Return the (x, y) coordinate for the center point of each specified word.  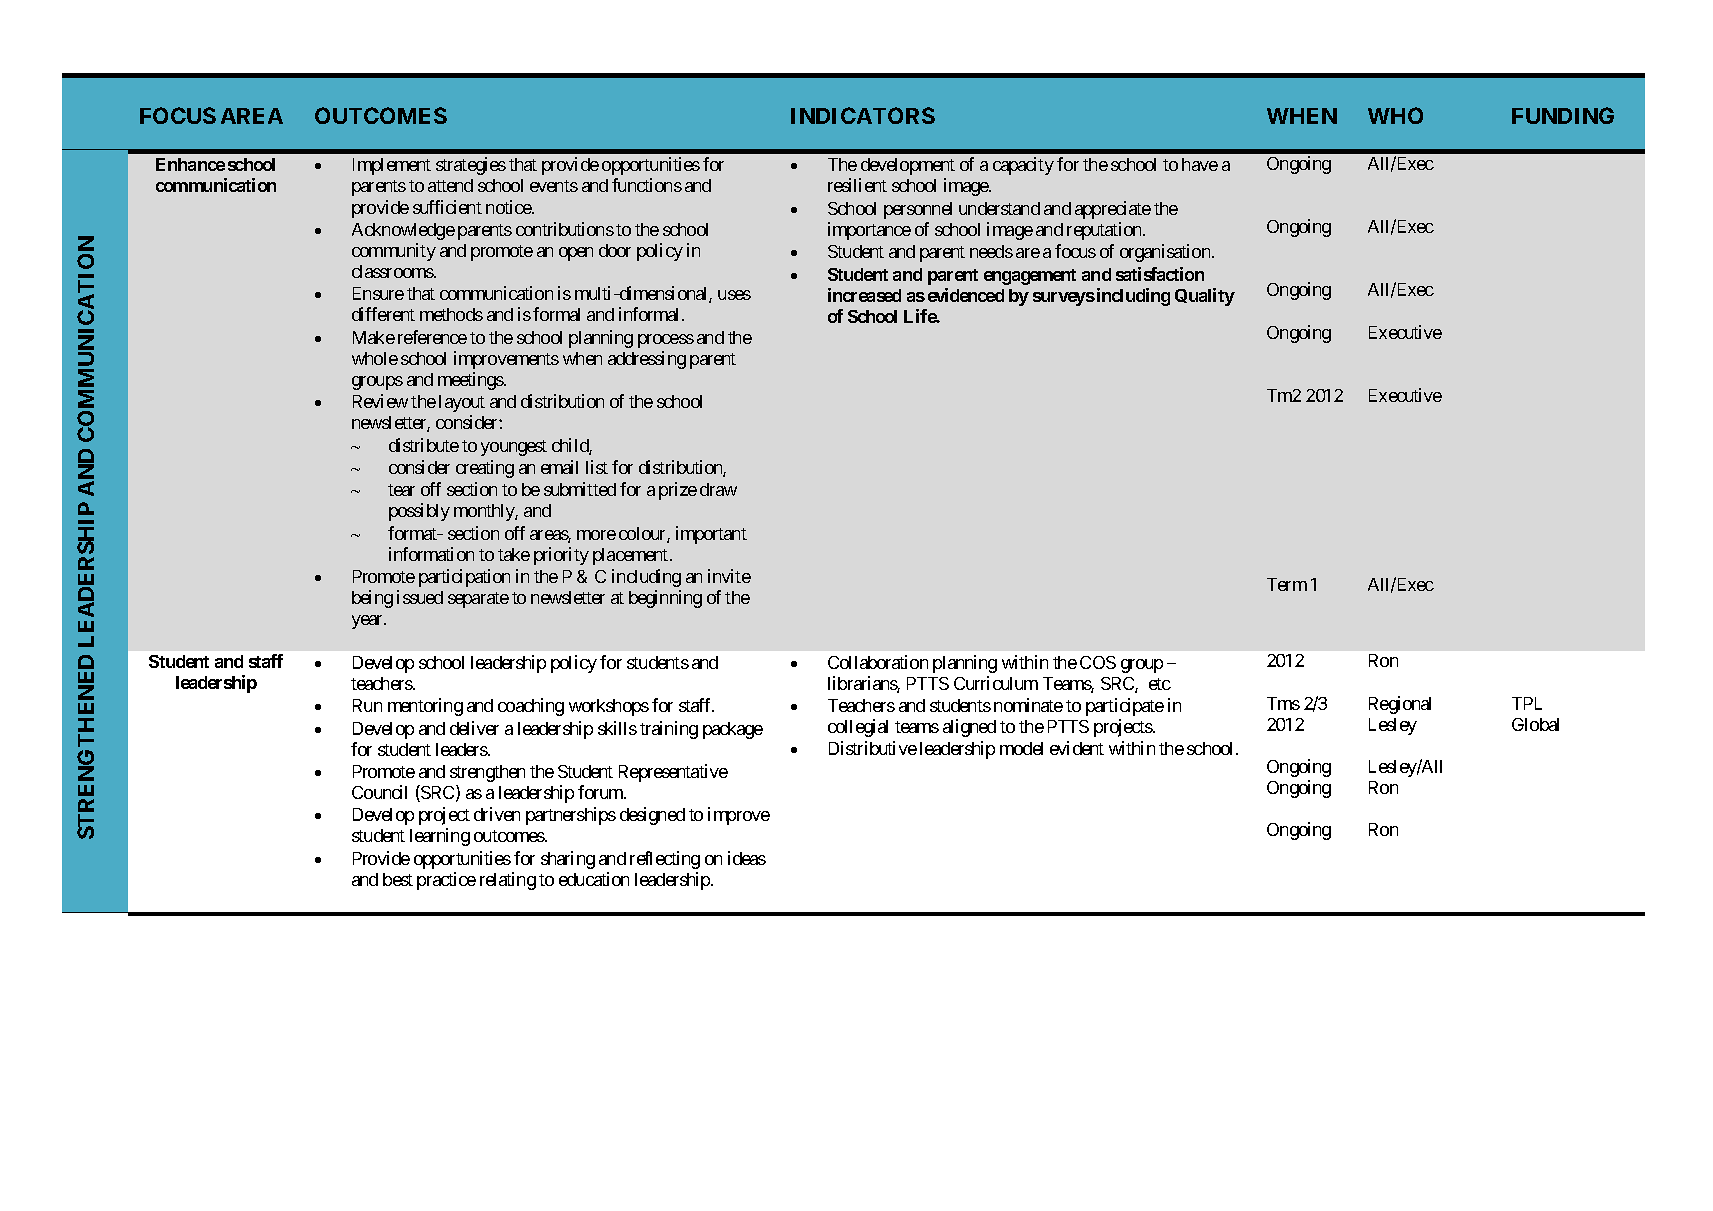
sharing (568, 860)
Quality (1205, 297)
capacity (1023, 166)
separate (478, 600)
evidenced (966, 295)
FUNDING (1563, 115)
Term (1287, 584)
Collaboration (878, 662)
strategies (471, 166)
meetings (471, 381)
